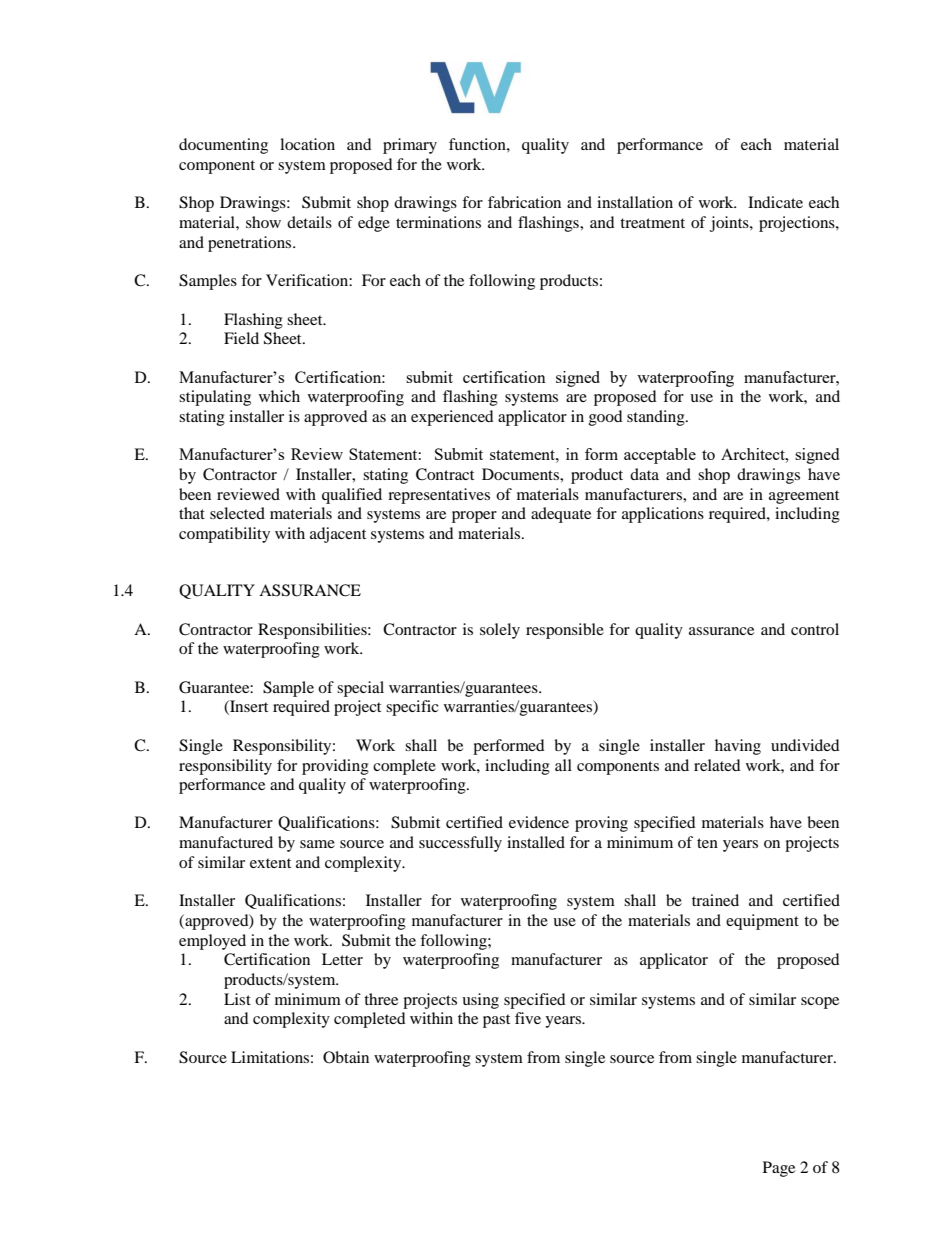  What do you see at coordinates (307, 144) in the image?
I see `location` at bounding box center [307, 144].
